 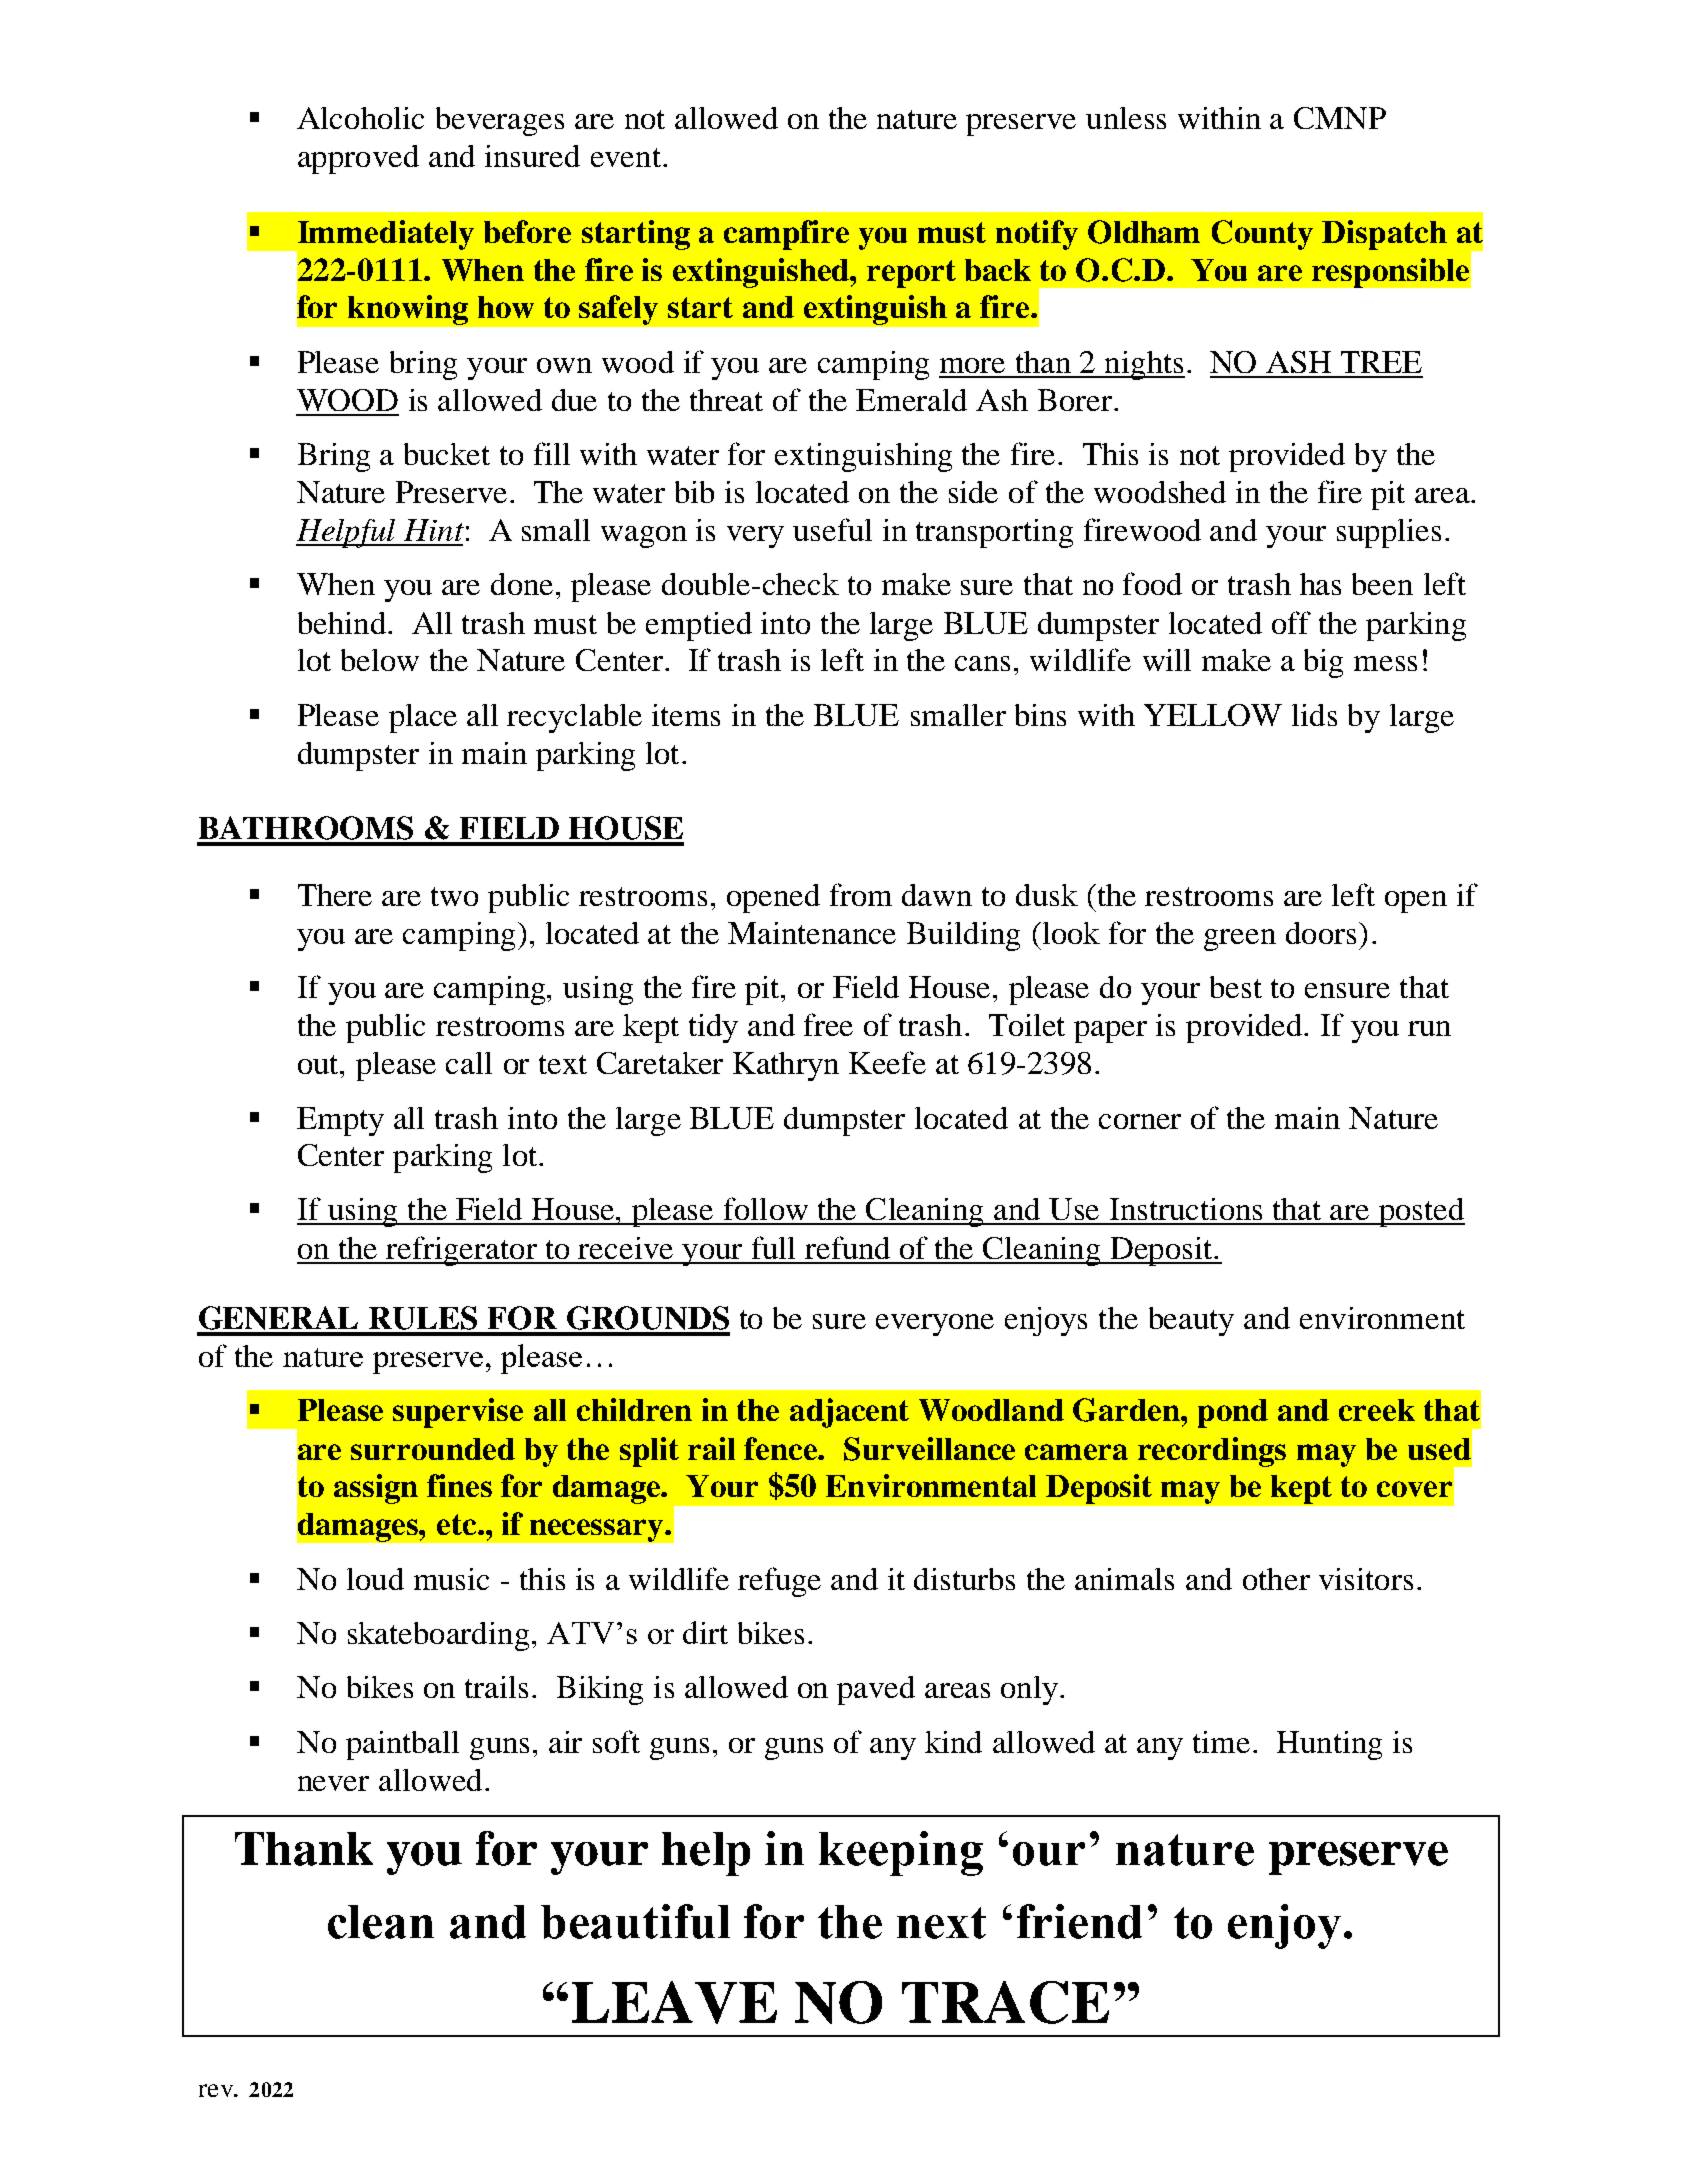 I want to click on from, so click(x=861, y=894).
